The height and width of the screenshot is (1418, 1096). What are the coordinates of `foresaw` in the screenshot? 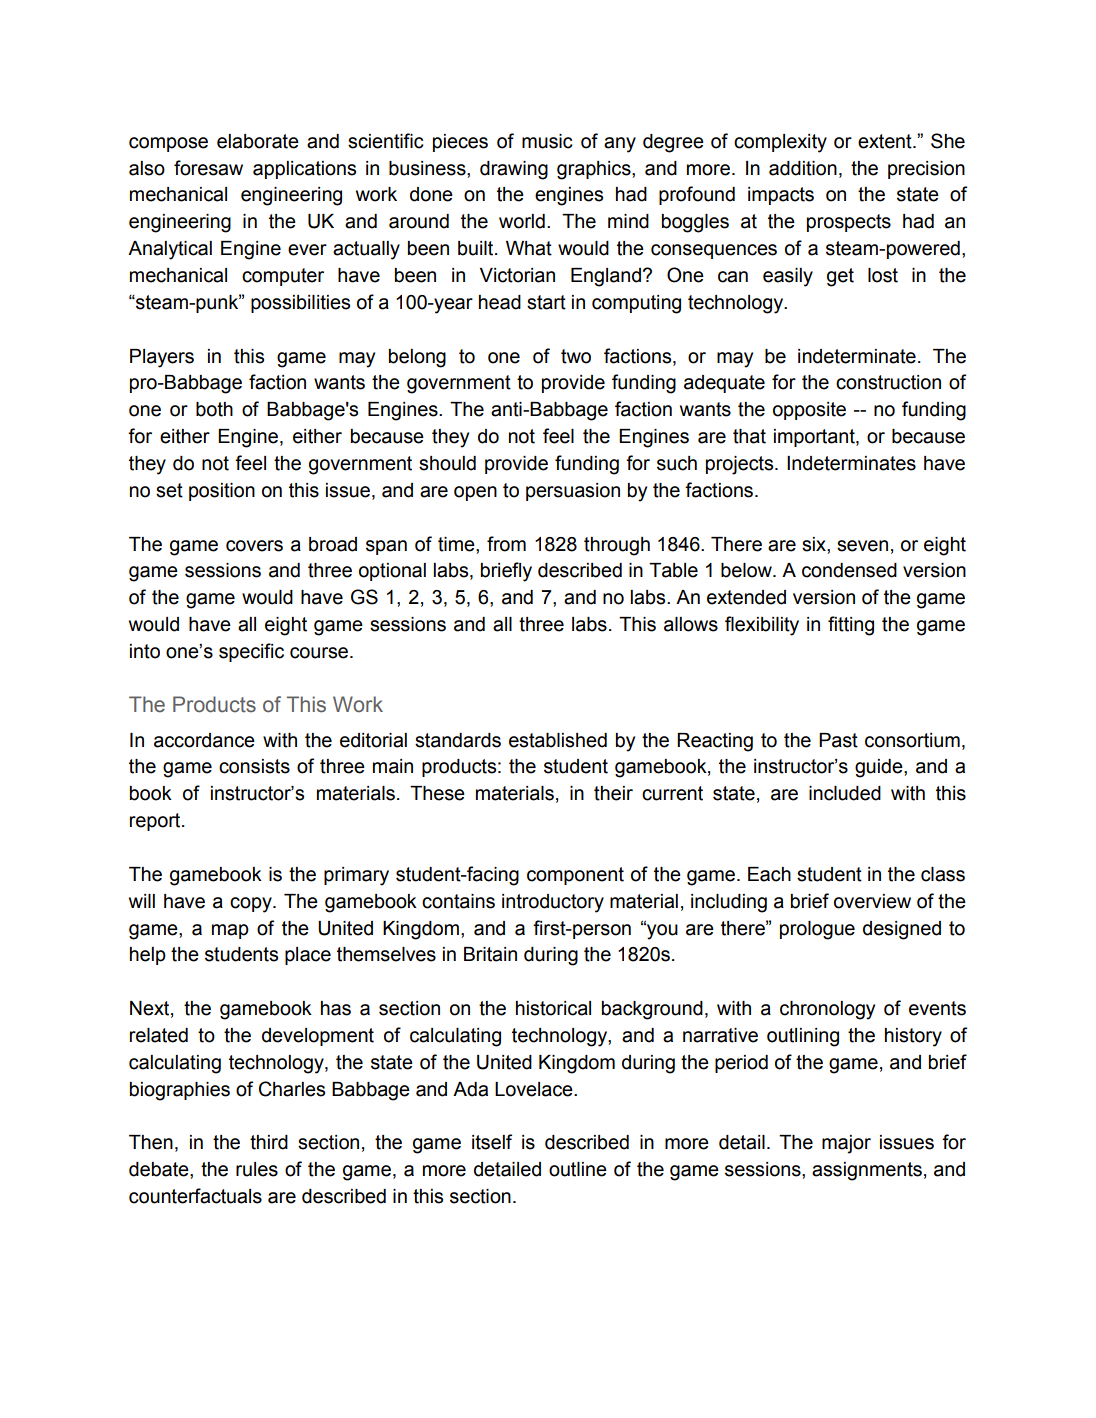 It's located at (208, 168).
